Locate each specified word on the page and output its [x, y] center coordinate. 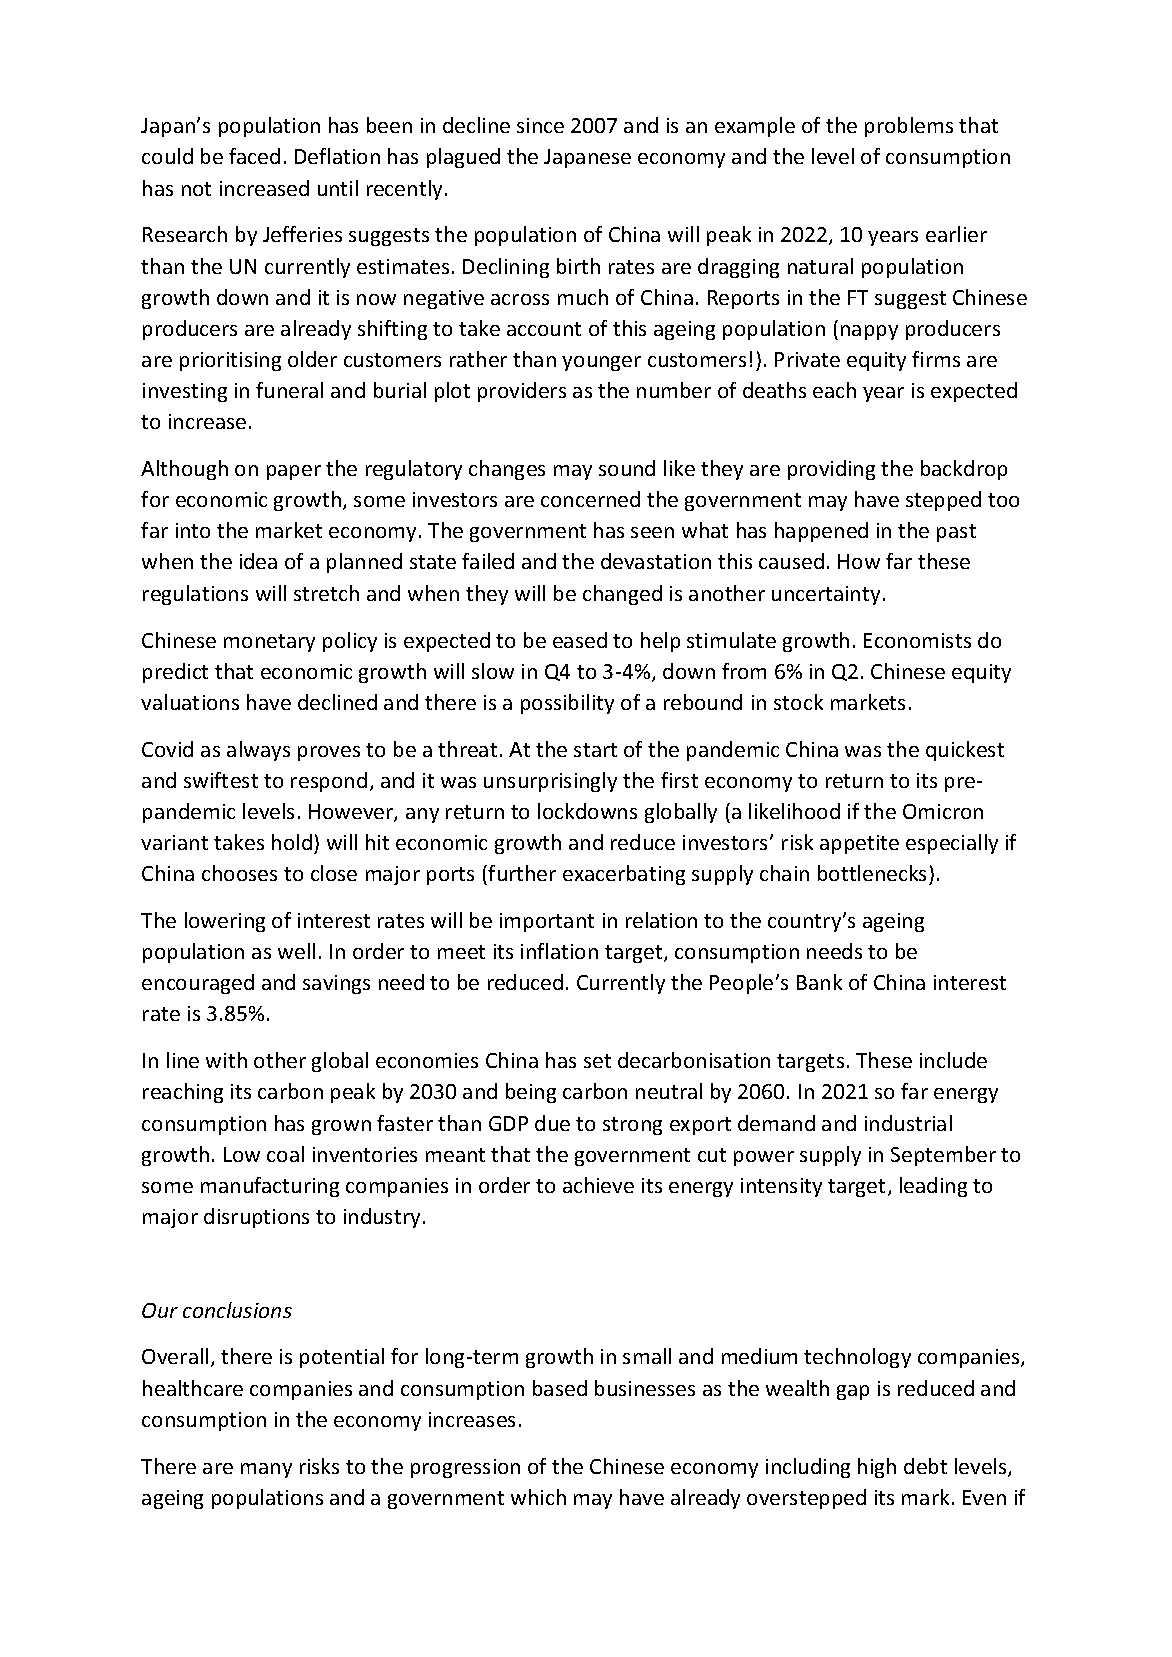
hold [292, 842]
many [266, 1470]
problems [909, 127]
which [538, 1497]
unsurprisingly [550, 782]
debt [925, 1466]
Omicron [943, 811]
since [540, 125]
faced [254, 156]
